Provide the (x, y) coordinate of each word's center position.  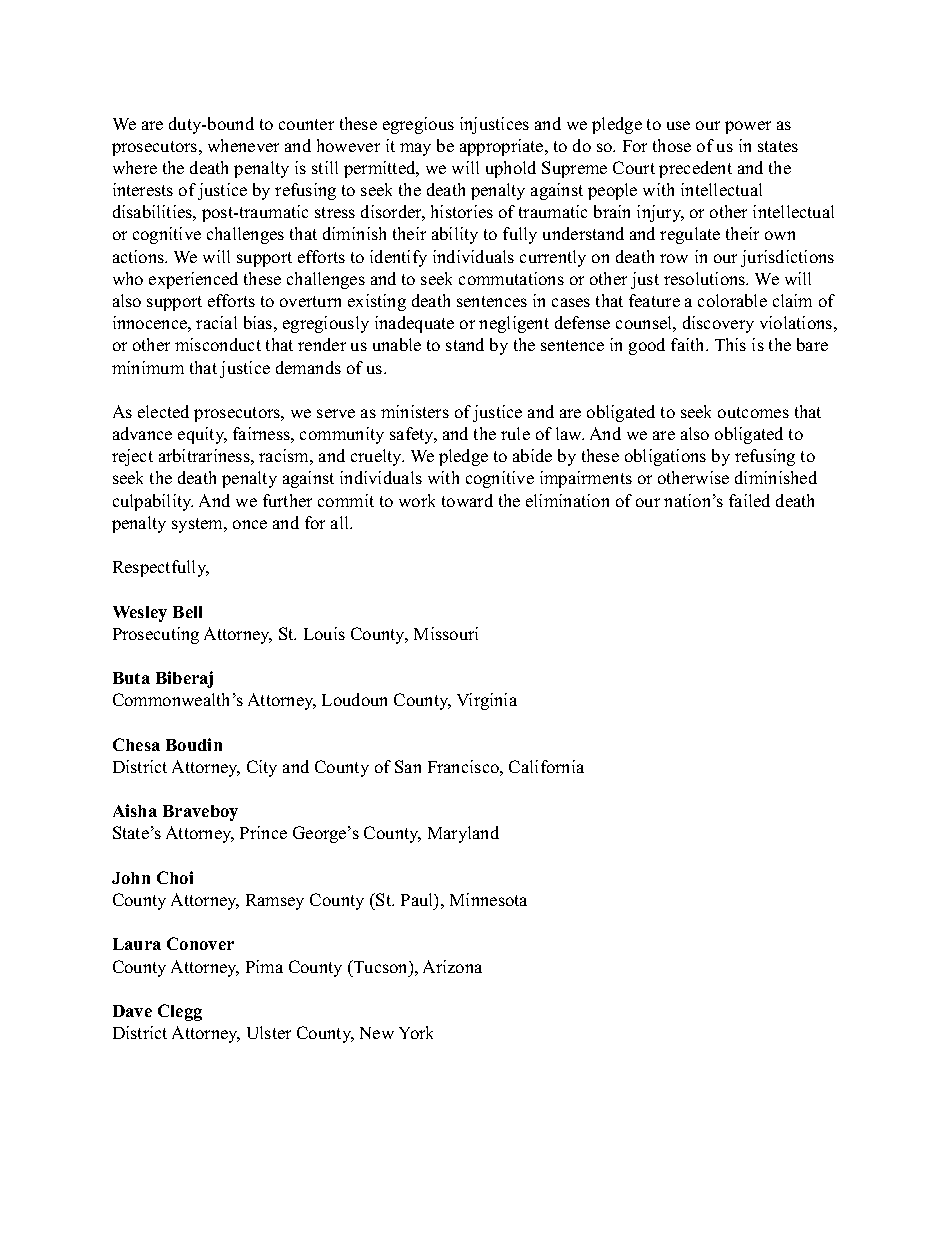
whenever (243, 145)
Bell (187, 612)
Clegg (180, 1012)
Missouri (446, 633)
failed (749, 500)
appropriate (503, 147)
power (748, 127)
